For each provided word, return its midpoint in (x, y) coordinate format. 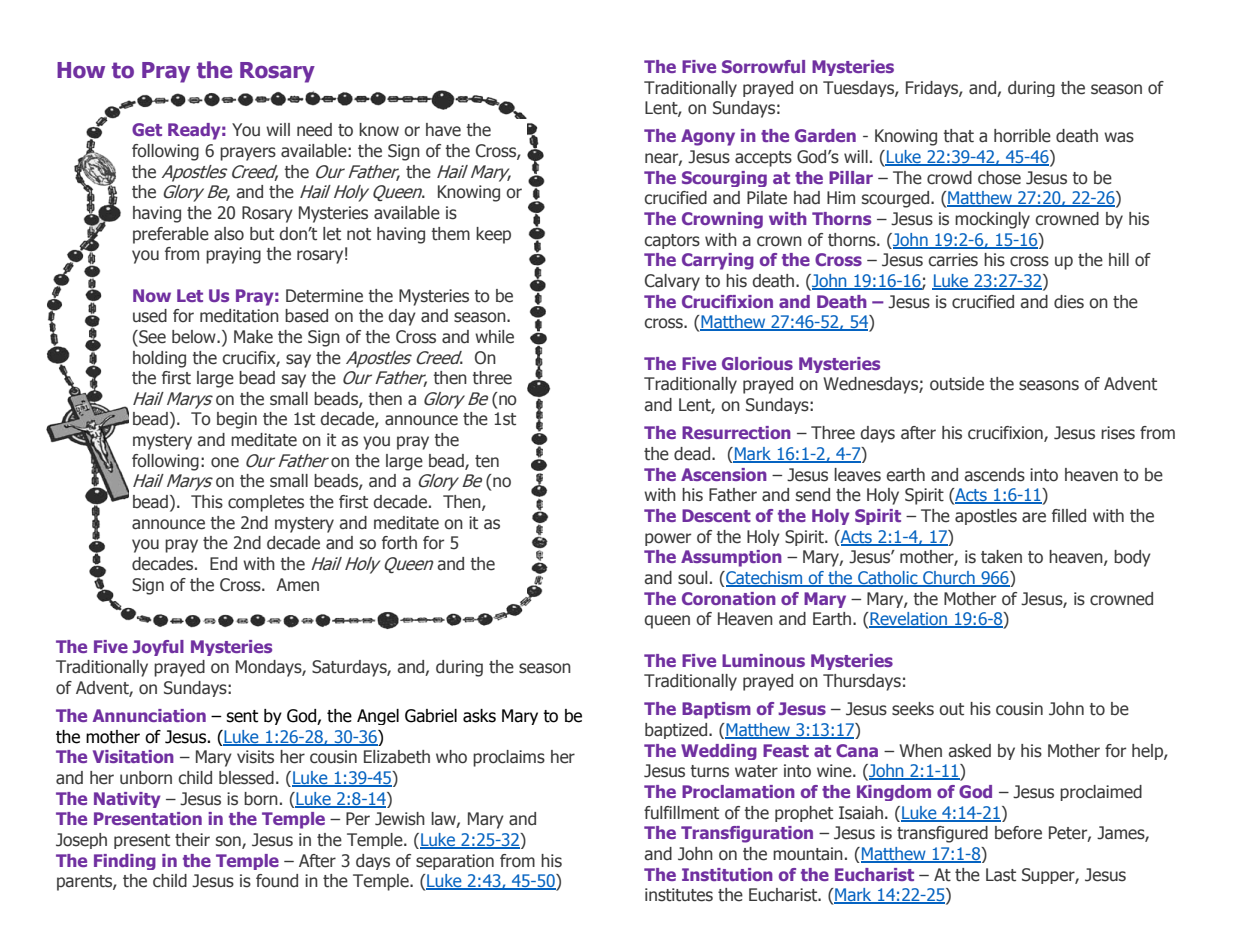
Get (147, 129)
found (277, 881)
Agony (708, 137)
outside (957, 384)
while (494, 337)
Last (1001, 875)
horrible (1022, 136)
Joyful (158, 648)
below (195, 337)
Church (949, 579)
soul (692, 578)
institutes (679, 895)
